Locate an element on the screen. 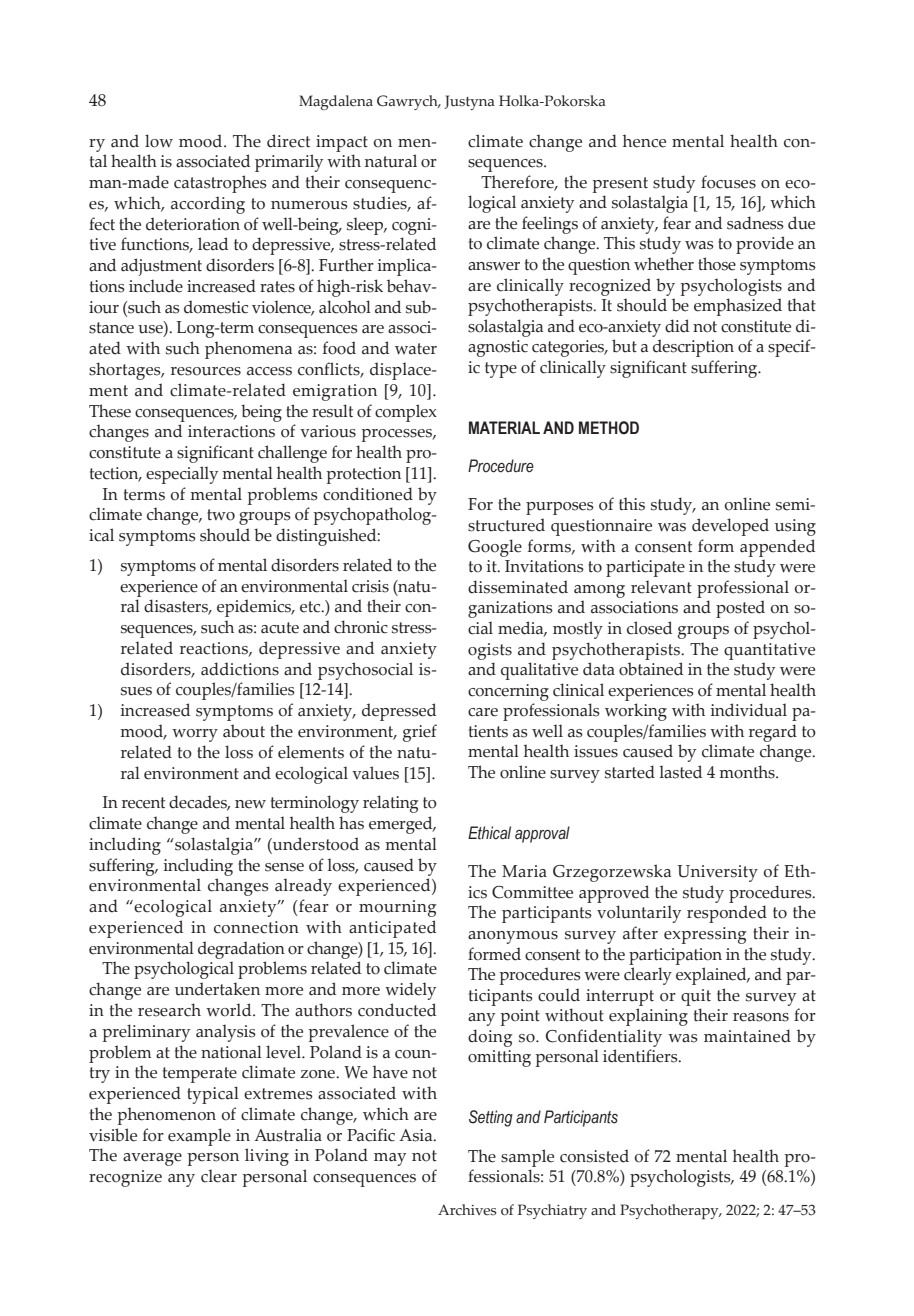 The image size is (914, 1316). average is located at coordinates (152, 1159).
